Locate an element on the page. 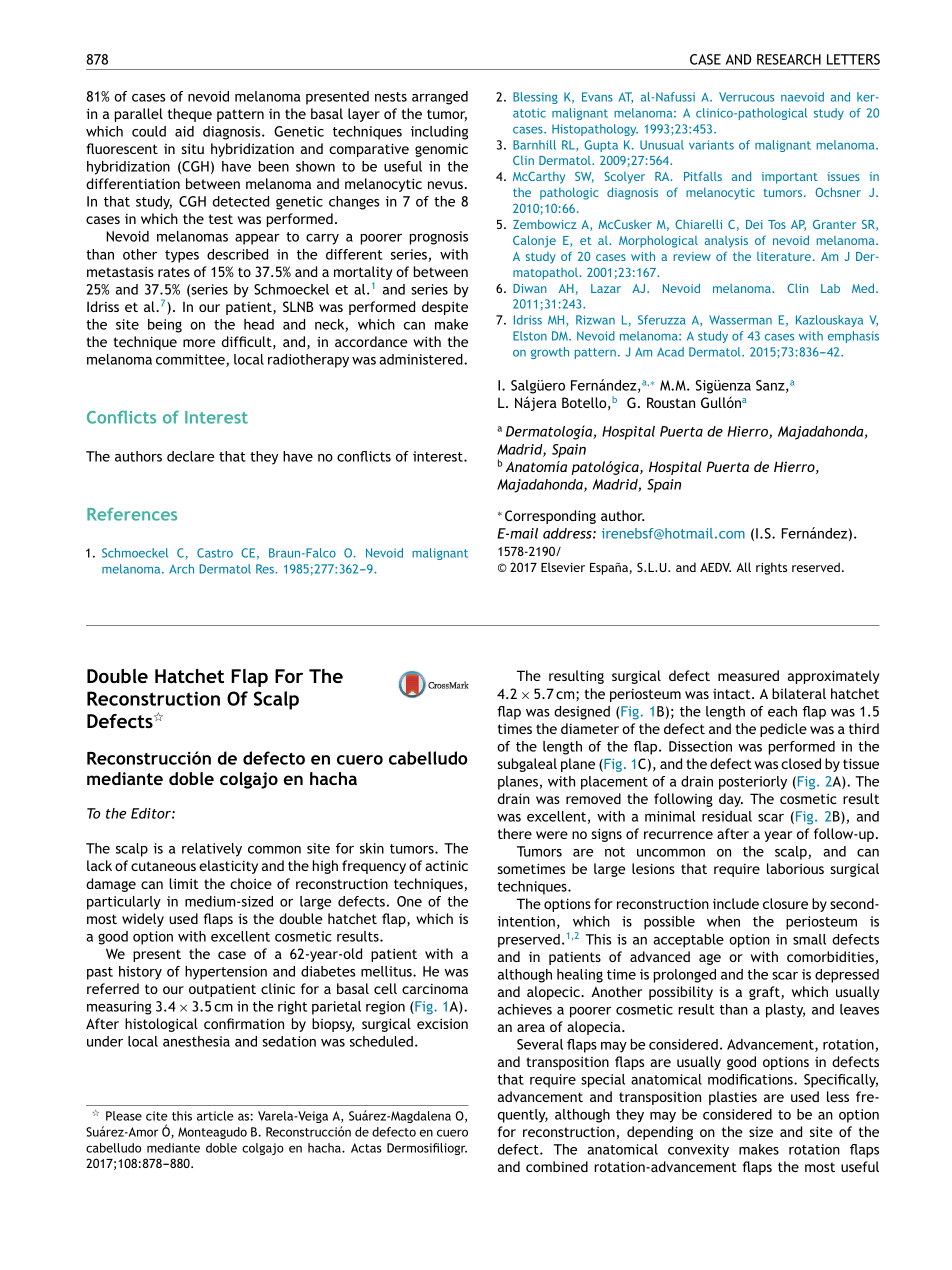 Image resolution: width=952 pixels, height=1270 pixels. article is located at coordinates (215, 1116).
